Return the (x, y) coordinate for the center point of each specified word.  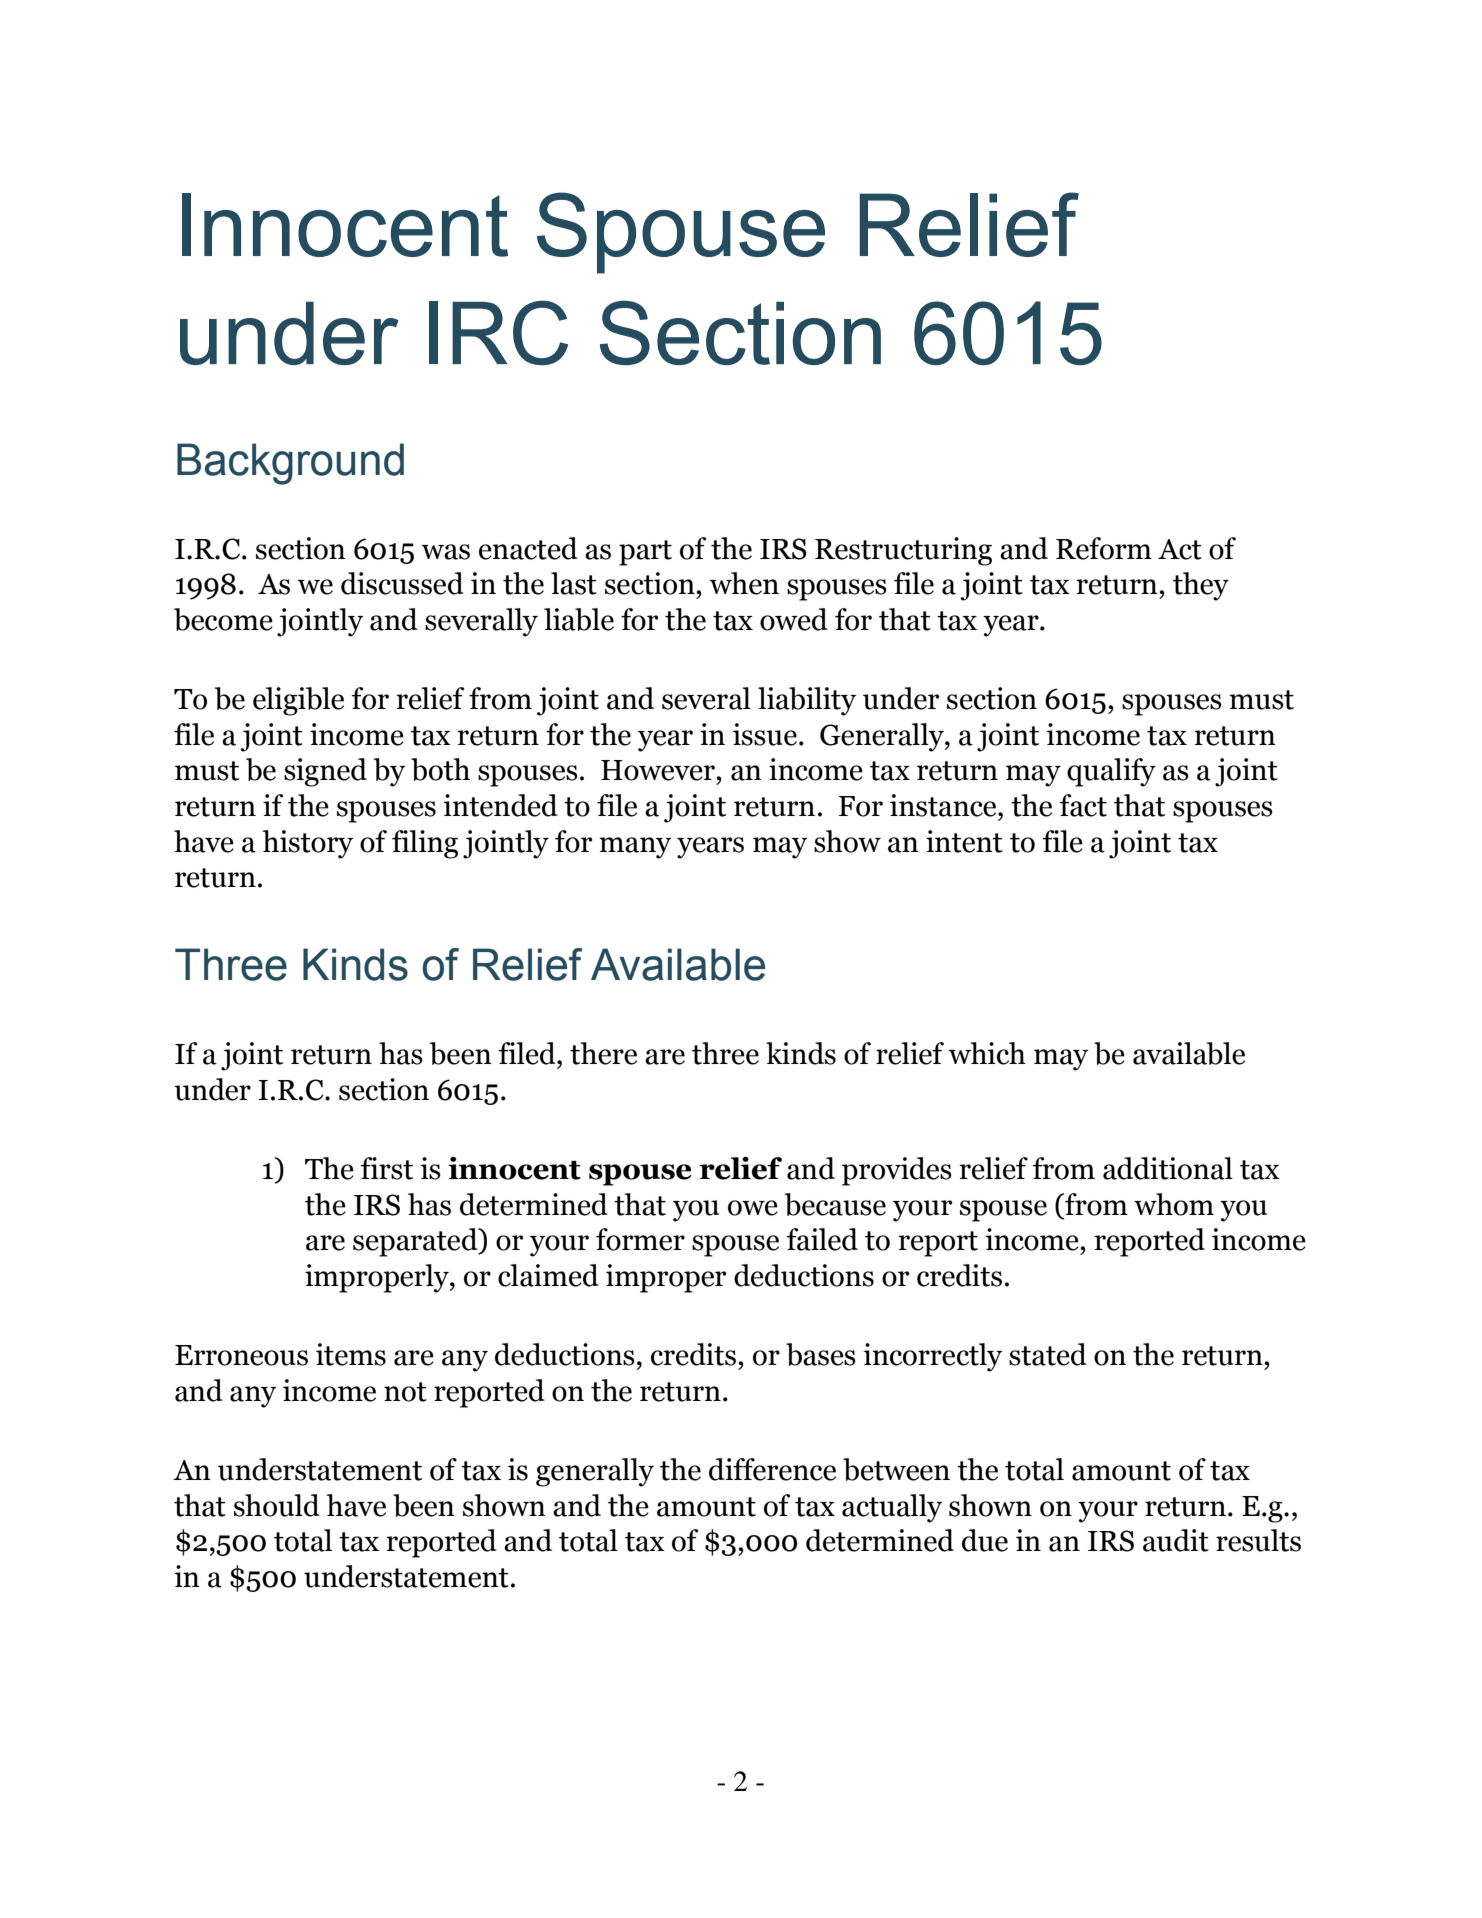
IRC (498, 332)
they (1201, 586)
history (307, 844)
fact (1083, 805)
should (277, 1505)
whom (1174, 1204)
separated (416, 1242)
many (635, 848)
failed (822, 1239)
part (645, 553)
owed (794, 619)
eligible (298, 701)
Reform (1104, 548)
